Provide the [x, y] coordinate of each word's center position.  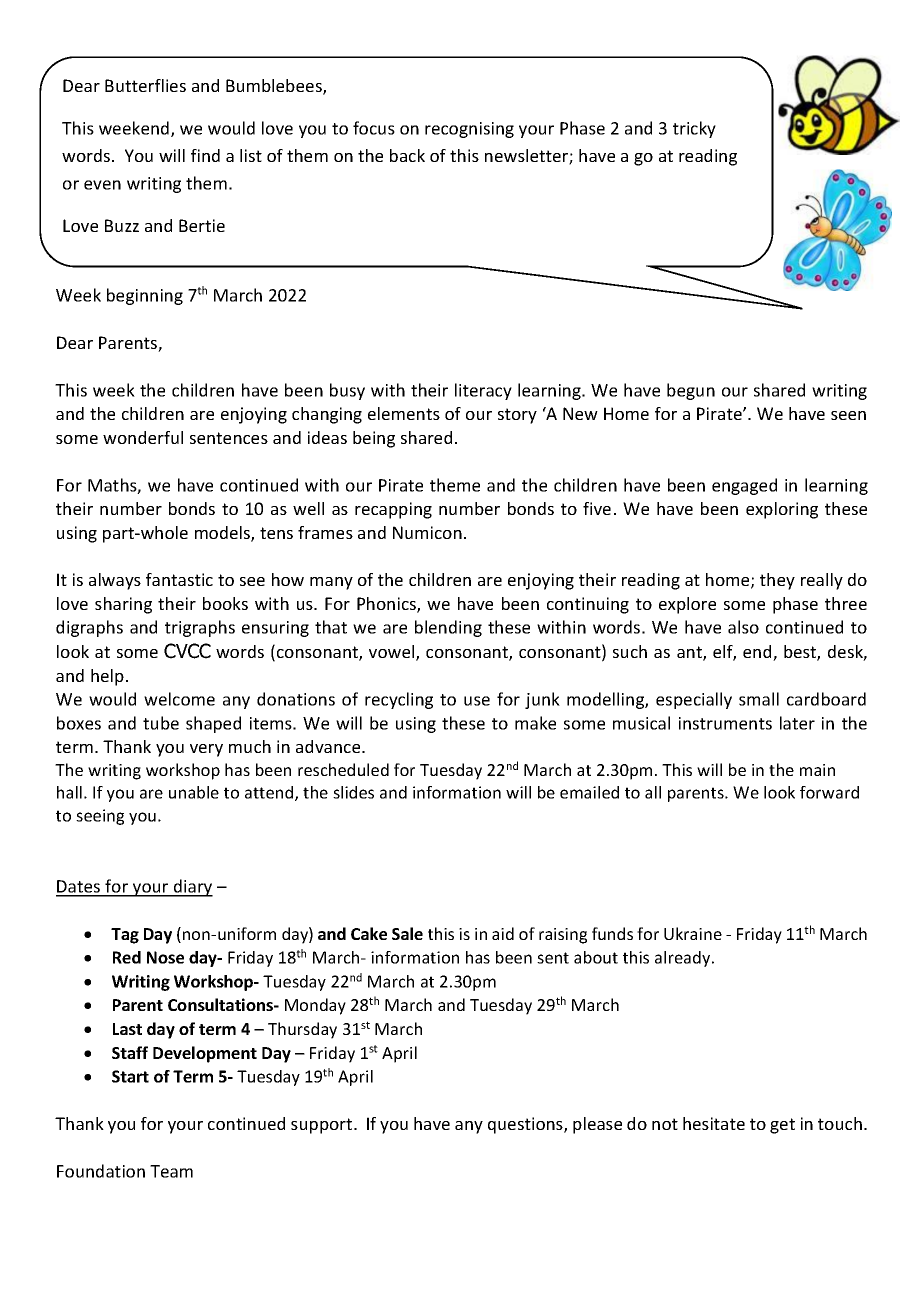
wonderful [143, 437]
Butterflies [145, 85]
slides [353, 792]
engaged [744, 486]
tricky [694, 129]
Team [171, 1171]
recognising [469, 130]
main [817, 770]
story [517, 416]
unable [194, 792]
